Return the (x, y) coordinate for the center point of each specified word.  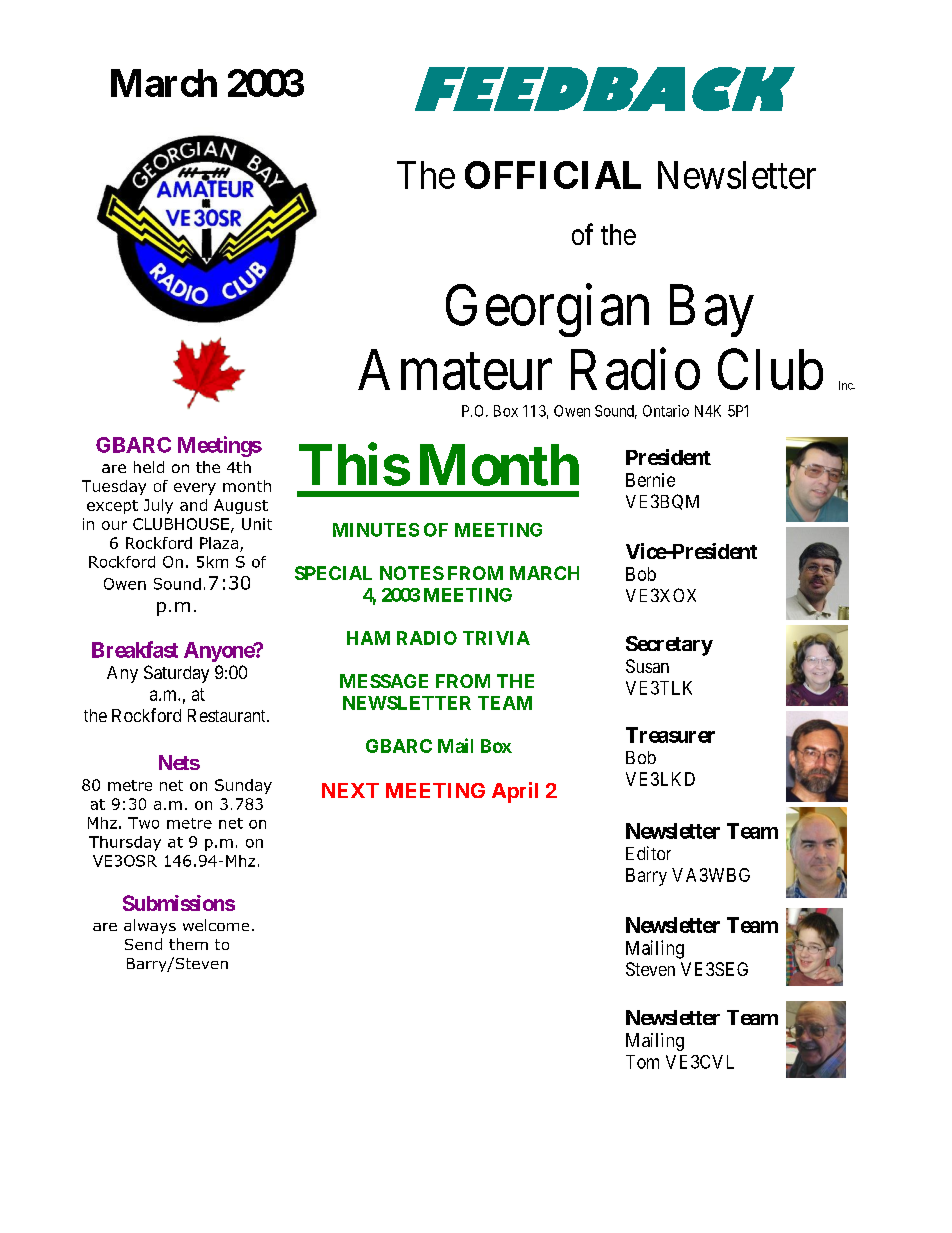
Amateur (455, 369)
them (188, 944)
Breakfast (135, 649)
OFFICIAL (553, 175)
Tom (642, 1062)
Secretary (669, 646)
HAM (368, 638)
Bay (712, 311)
